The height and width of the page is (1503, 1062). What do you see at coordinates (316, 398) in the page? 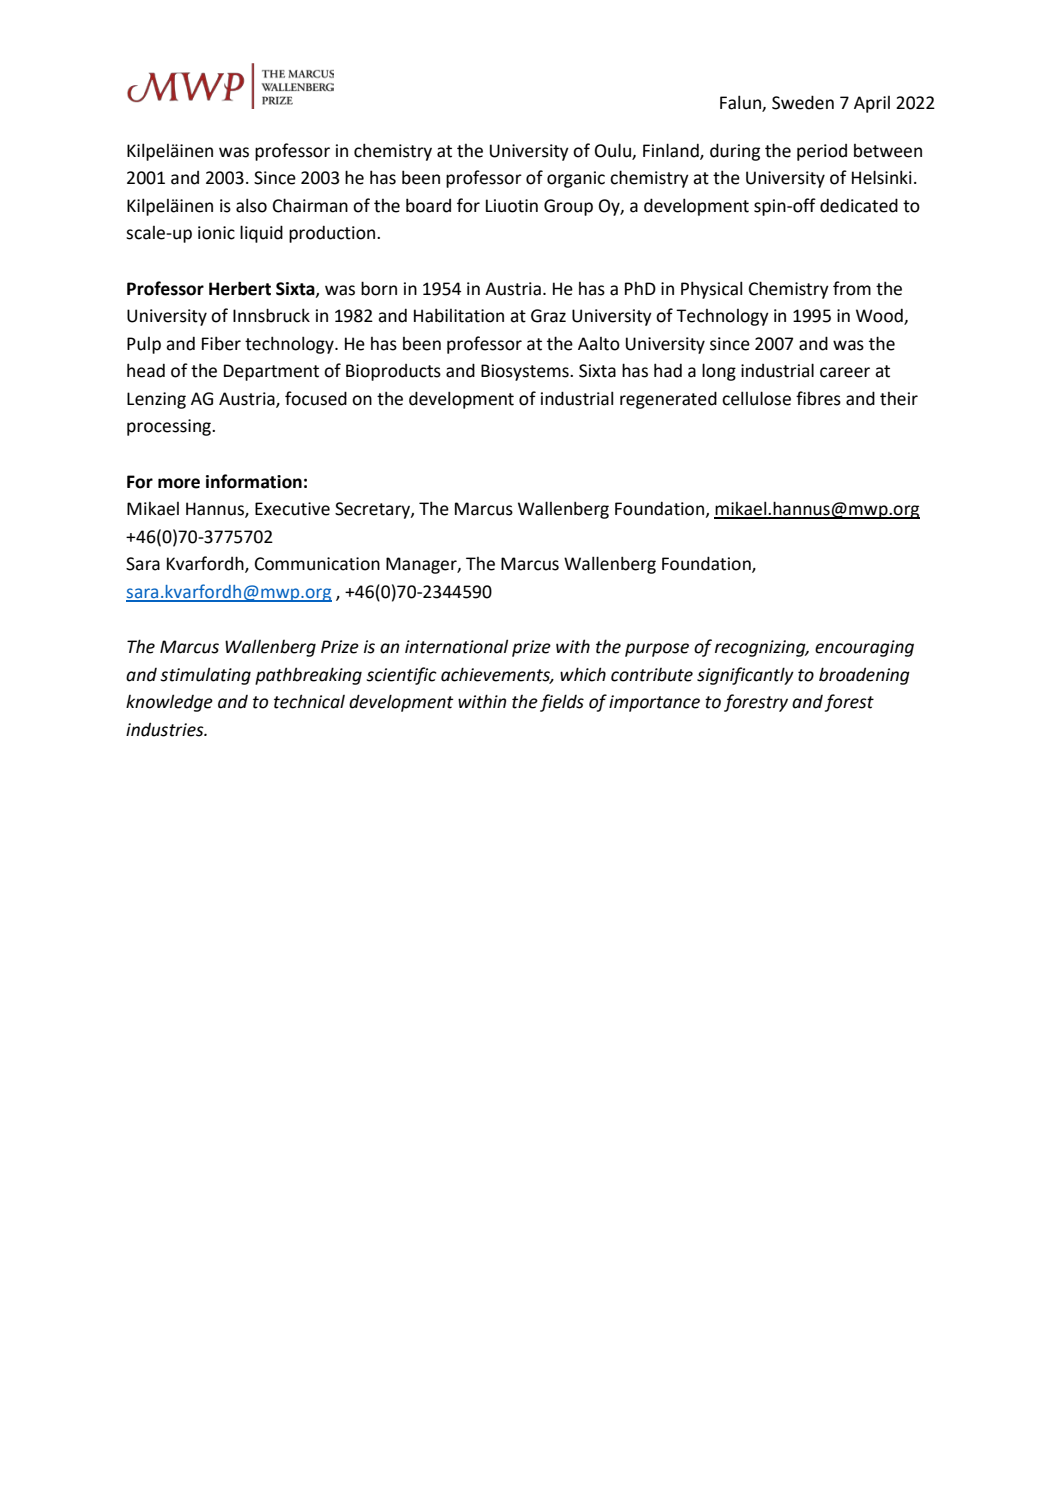
I see `focused` at bounding box center [316, 398].
